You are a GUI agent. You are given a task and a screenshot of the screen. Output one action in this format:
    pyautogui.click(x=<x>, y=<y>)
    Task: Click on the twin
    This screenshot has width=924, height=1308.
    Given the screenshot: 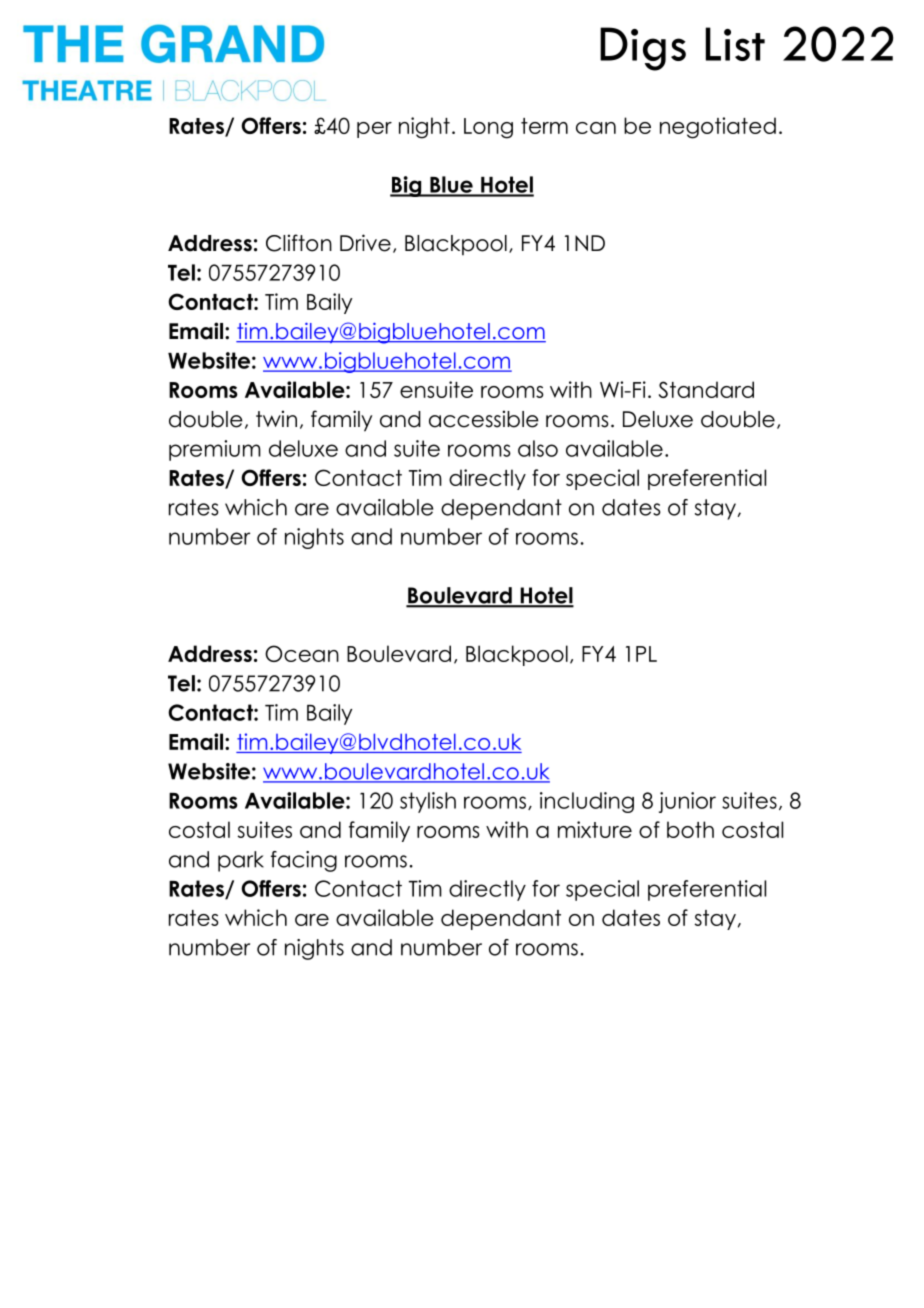 What is the action you would take?
    pyautogui.click(x=276, y=418)
